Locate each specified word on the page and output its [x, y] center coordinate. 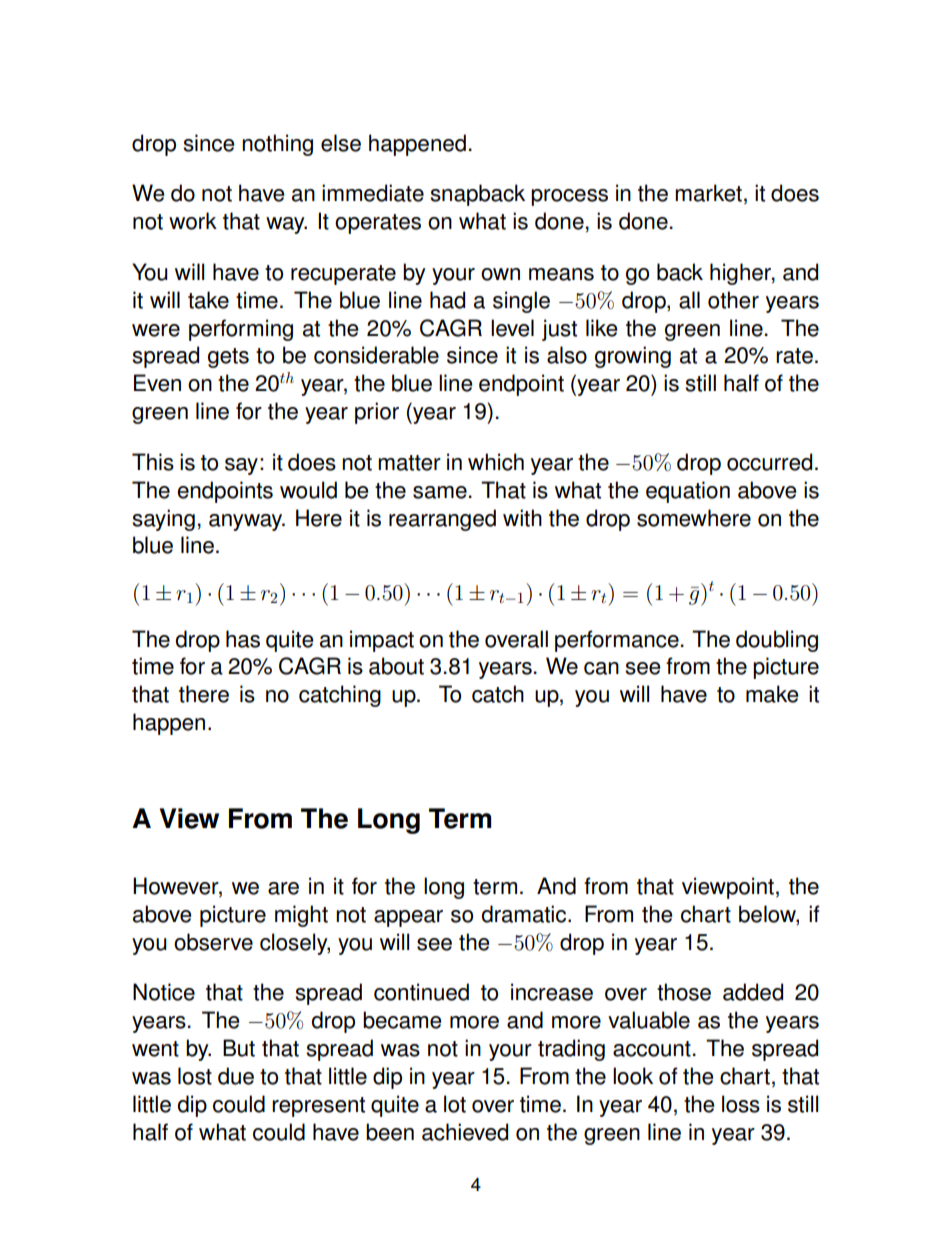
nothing [277, 145]
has [243, 639]
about [396, 666]
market [708, 193]
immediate [373, 193]
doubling [777, 641]
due [236, 1076]
